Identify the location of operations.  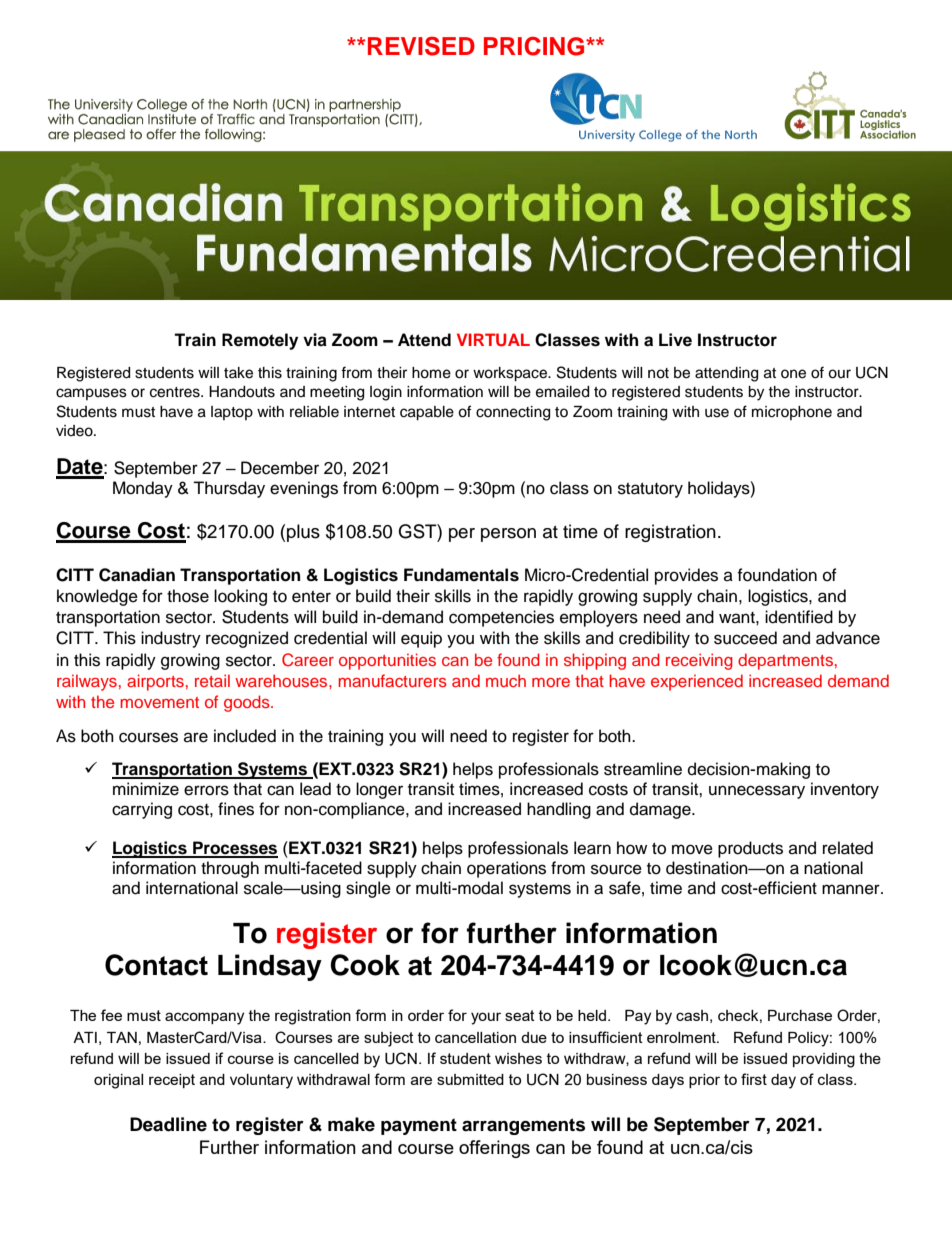
(506, 869).
